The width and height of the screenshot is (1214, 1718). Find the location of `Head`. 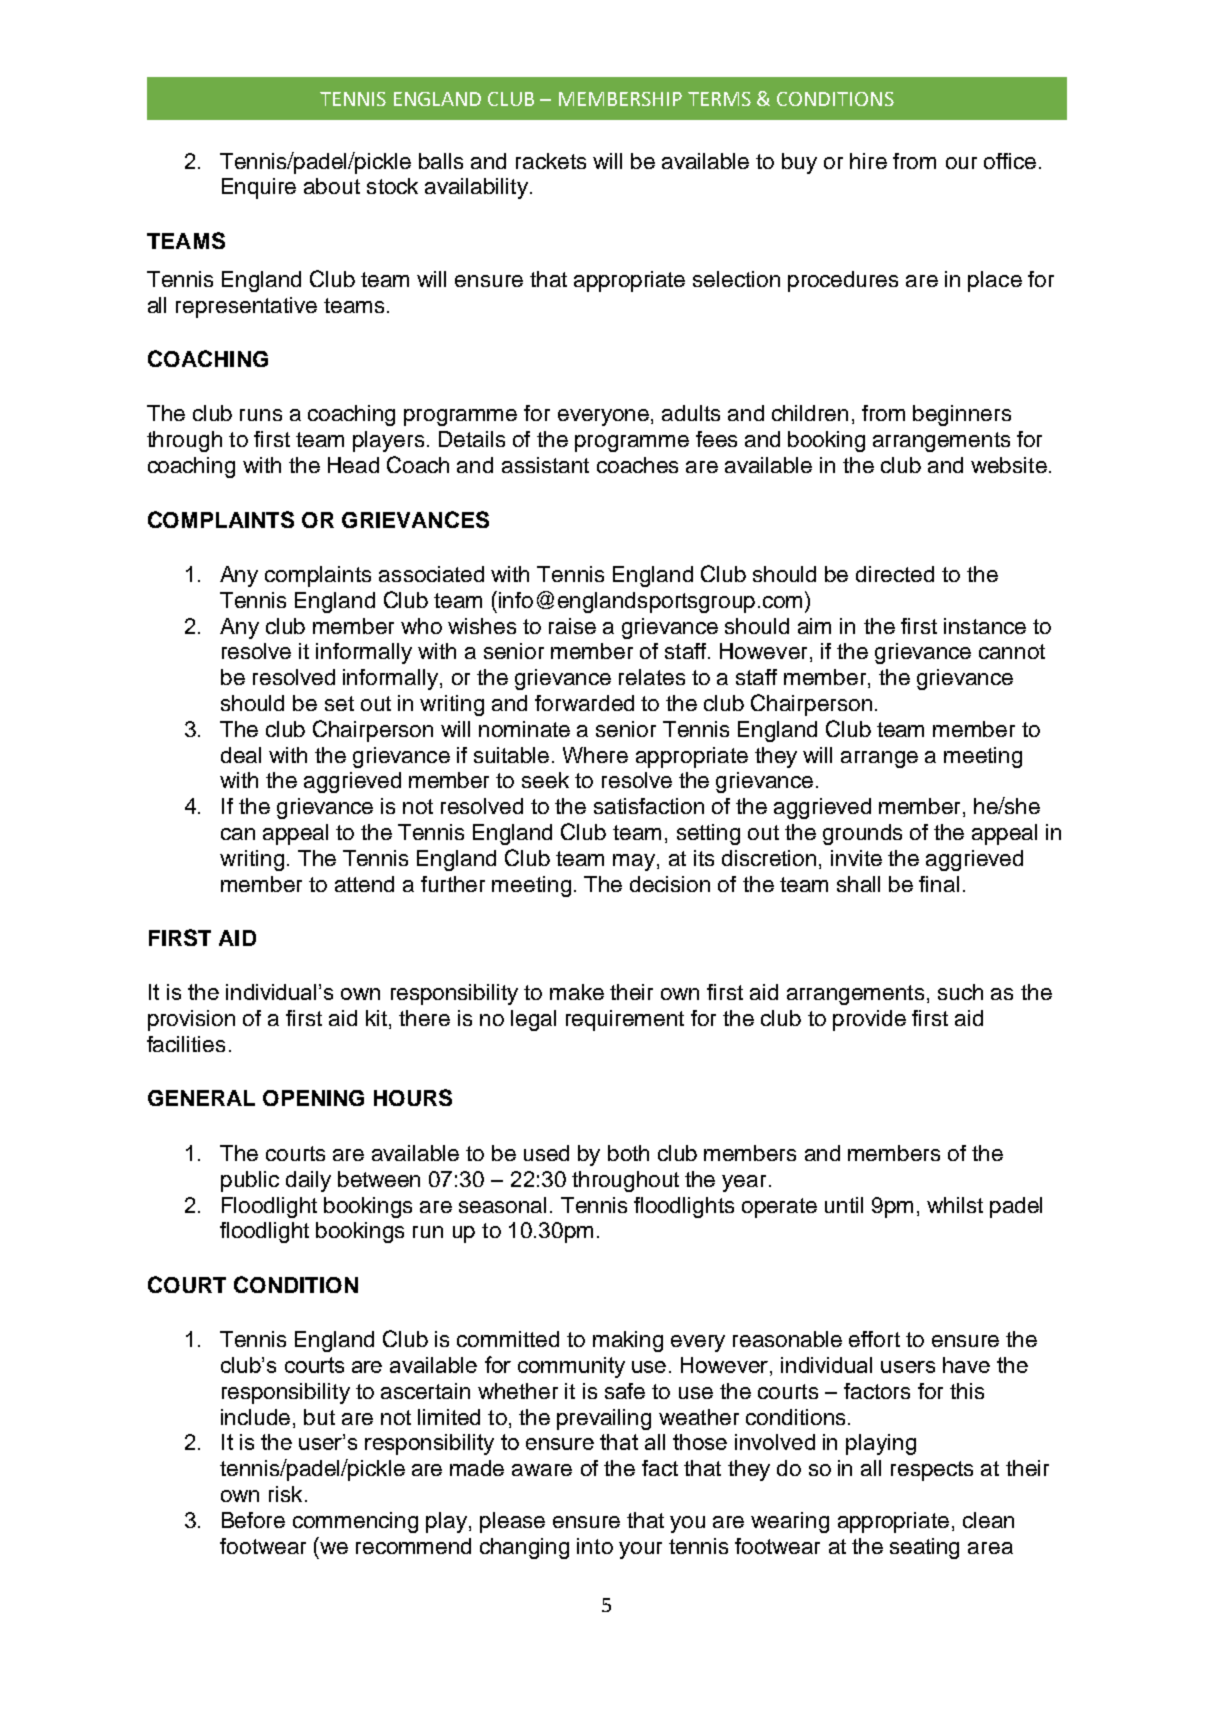

Head is located at coordinates (353, 465).
